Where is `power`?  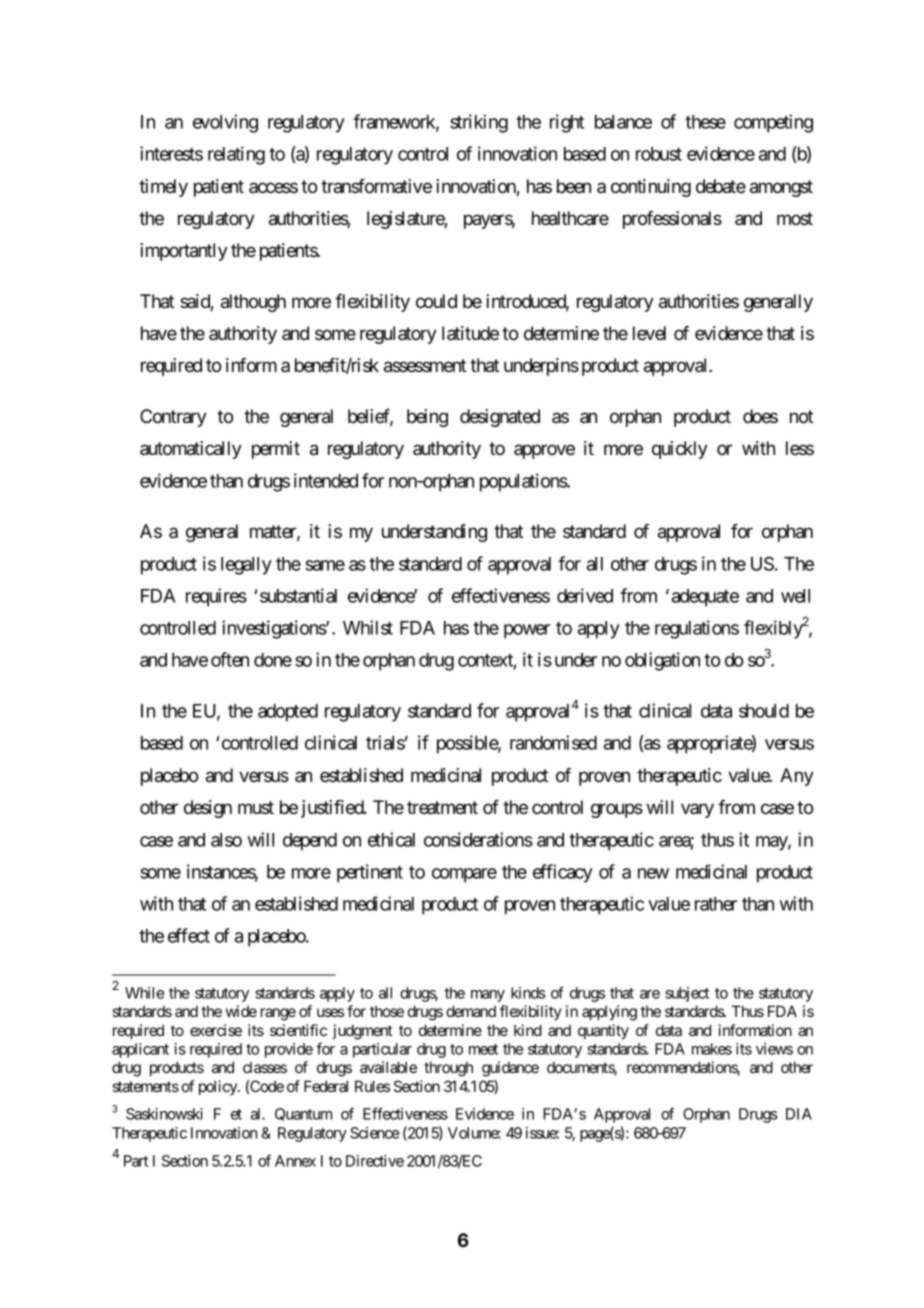 power is located at coordinates (527, 631).
